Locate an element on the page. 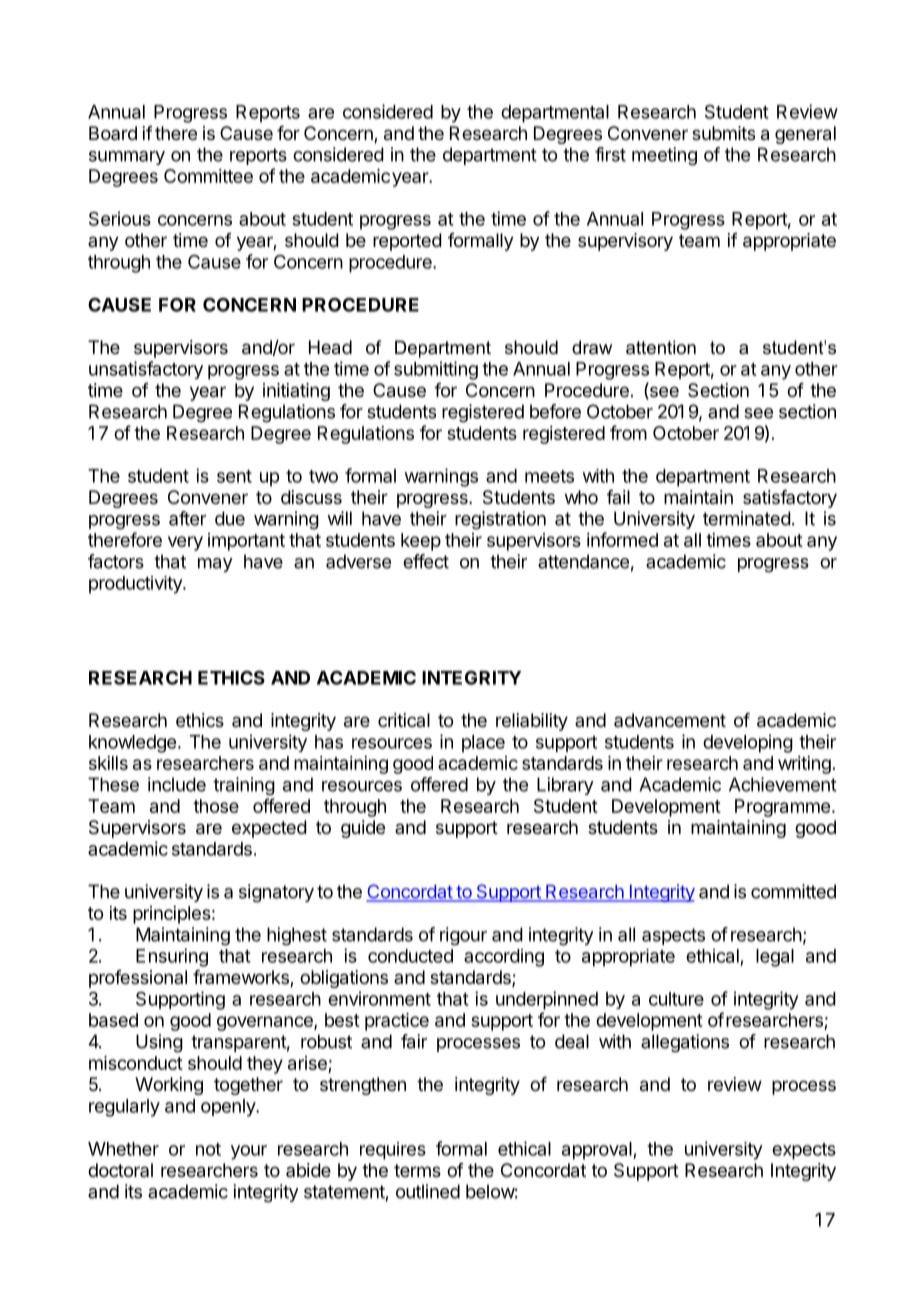  terms is located at coordinates (417, 1170).
